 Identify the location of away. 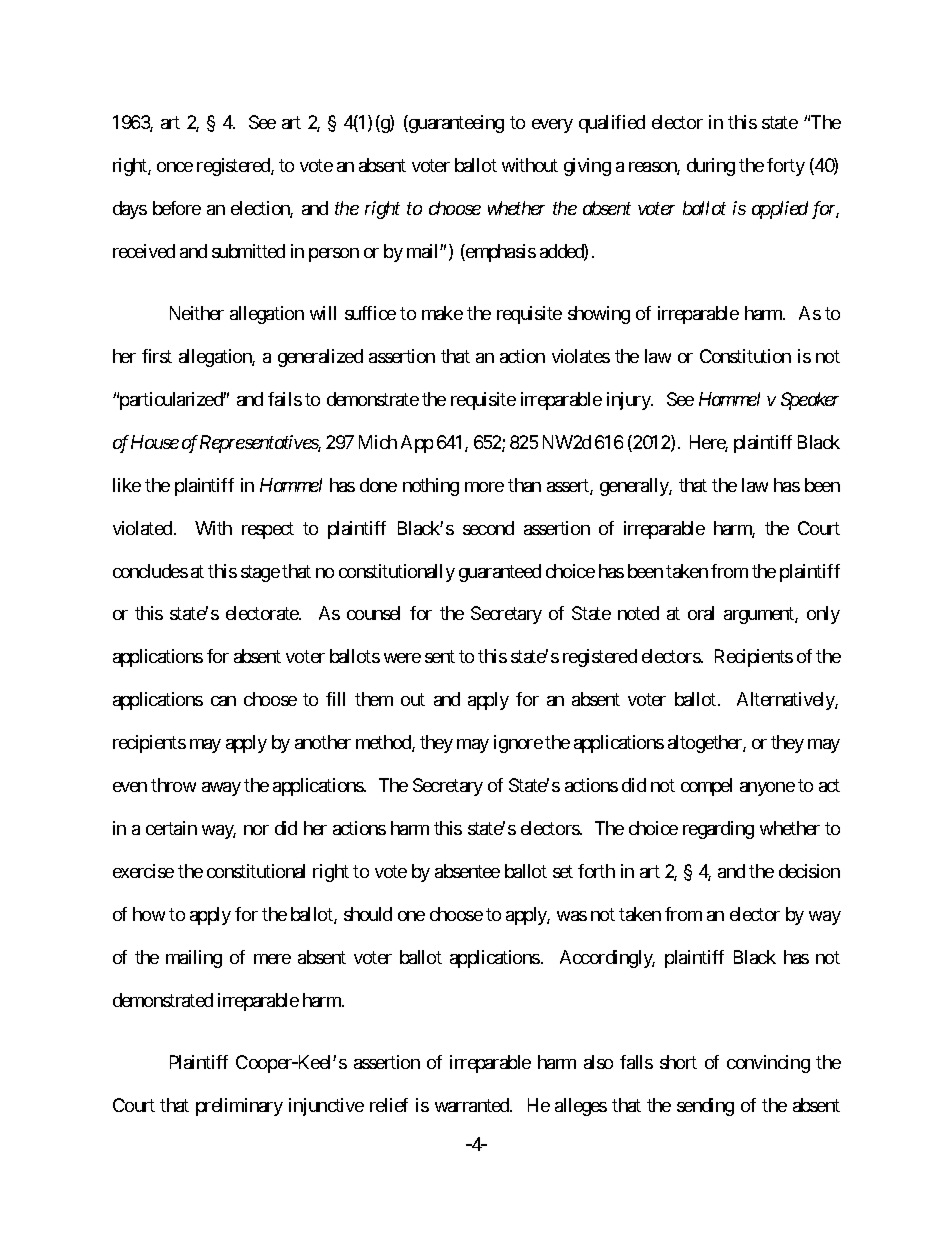
(221, 789).
